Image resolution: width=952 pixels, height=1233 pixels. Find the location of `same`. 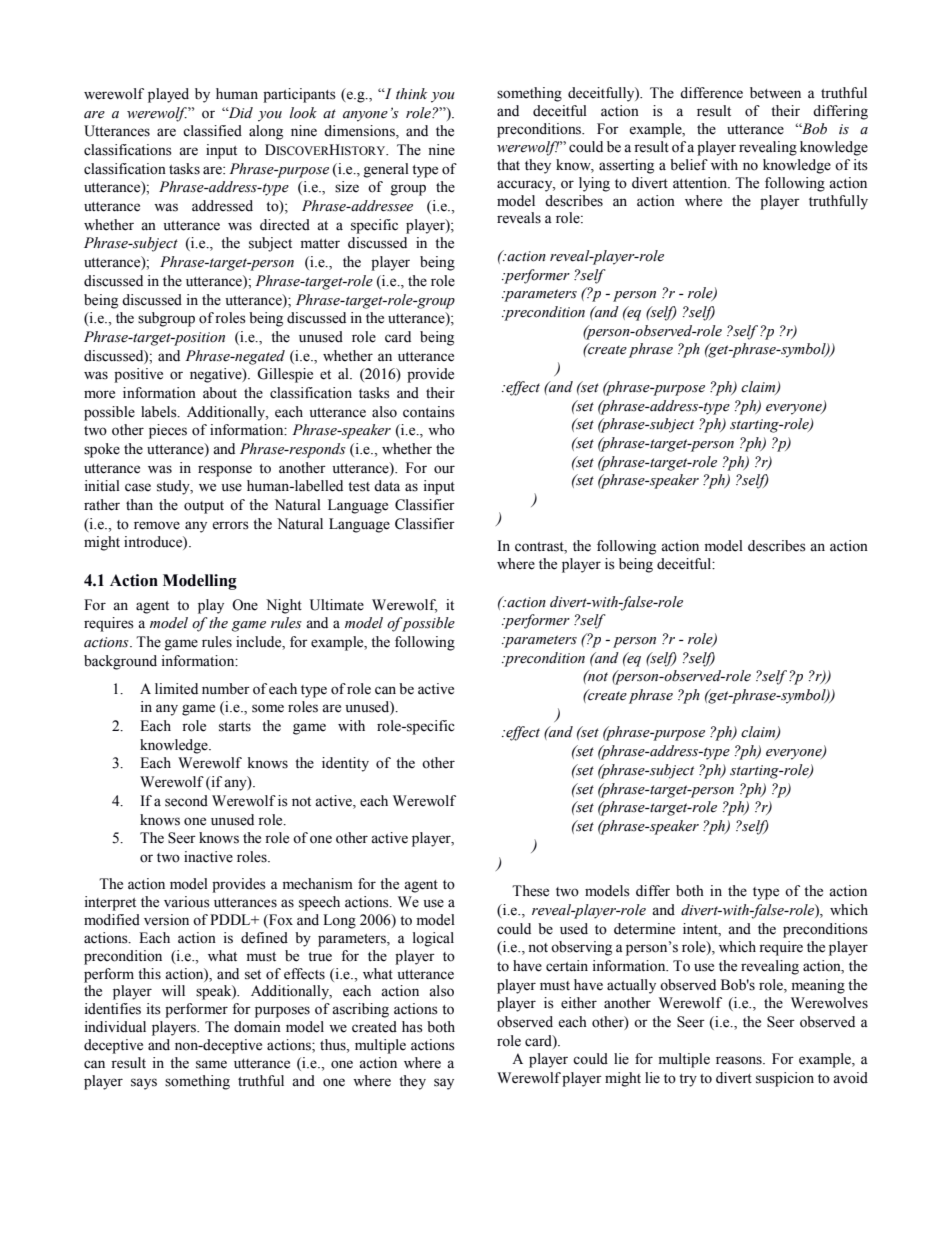

same is located at coordinates (211, 1064).
